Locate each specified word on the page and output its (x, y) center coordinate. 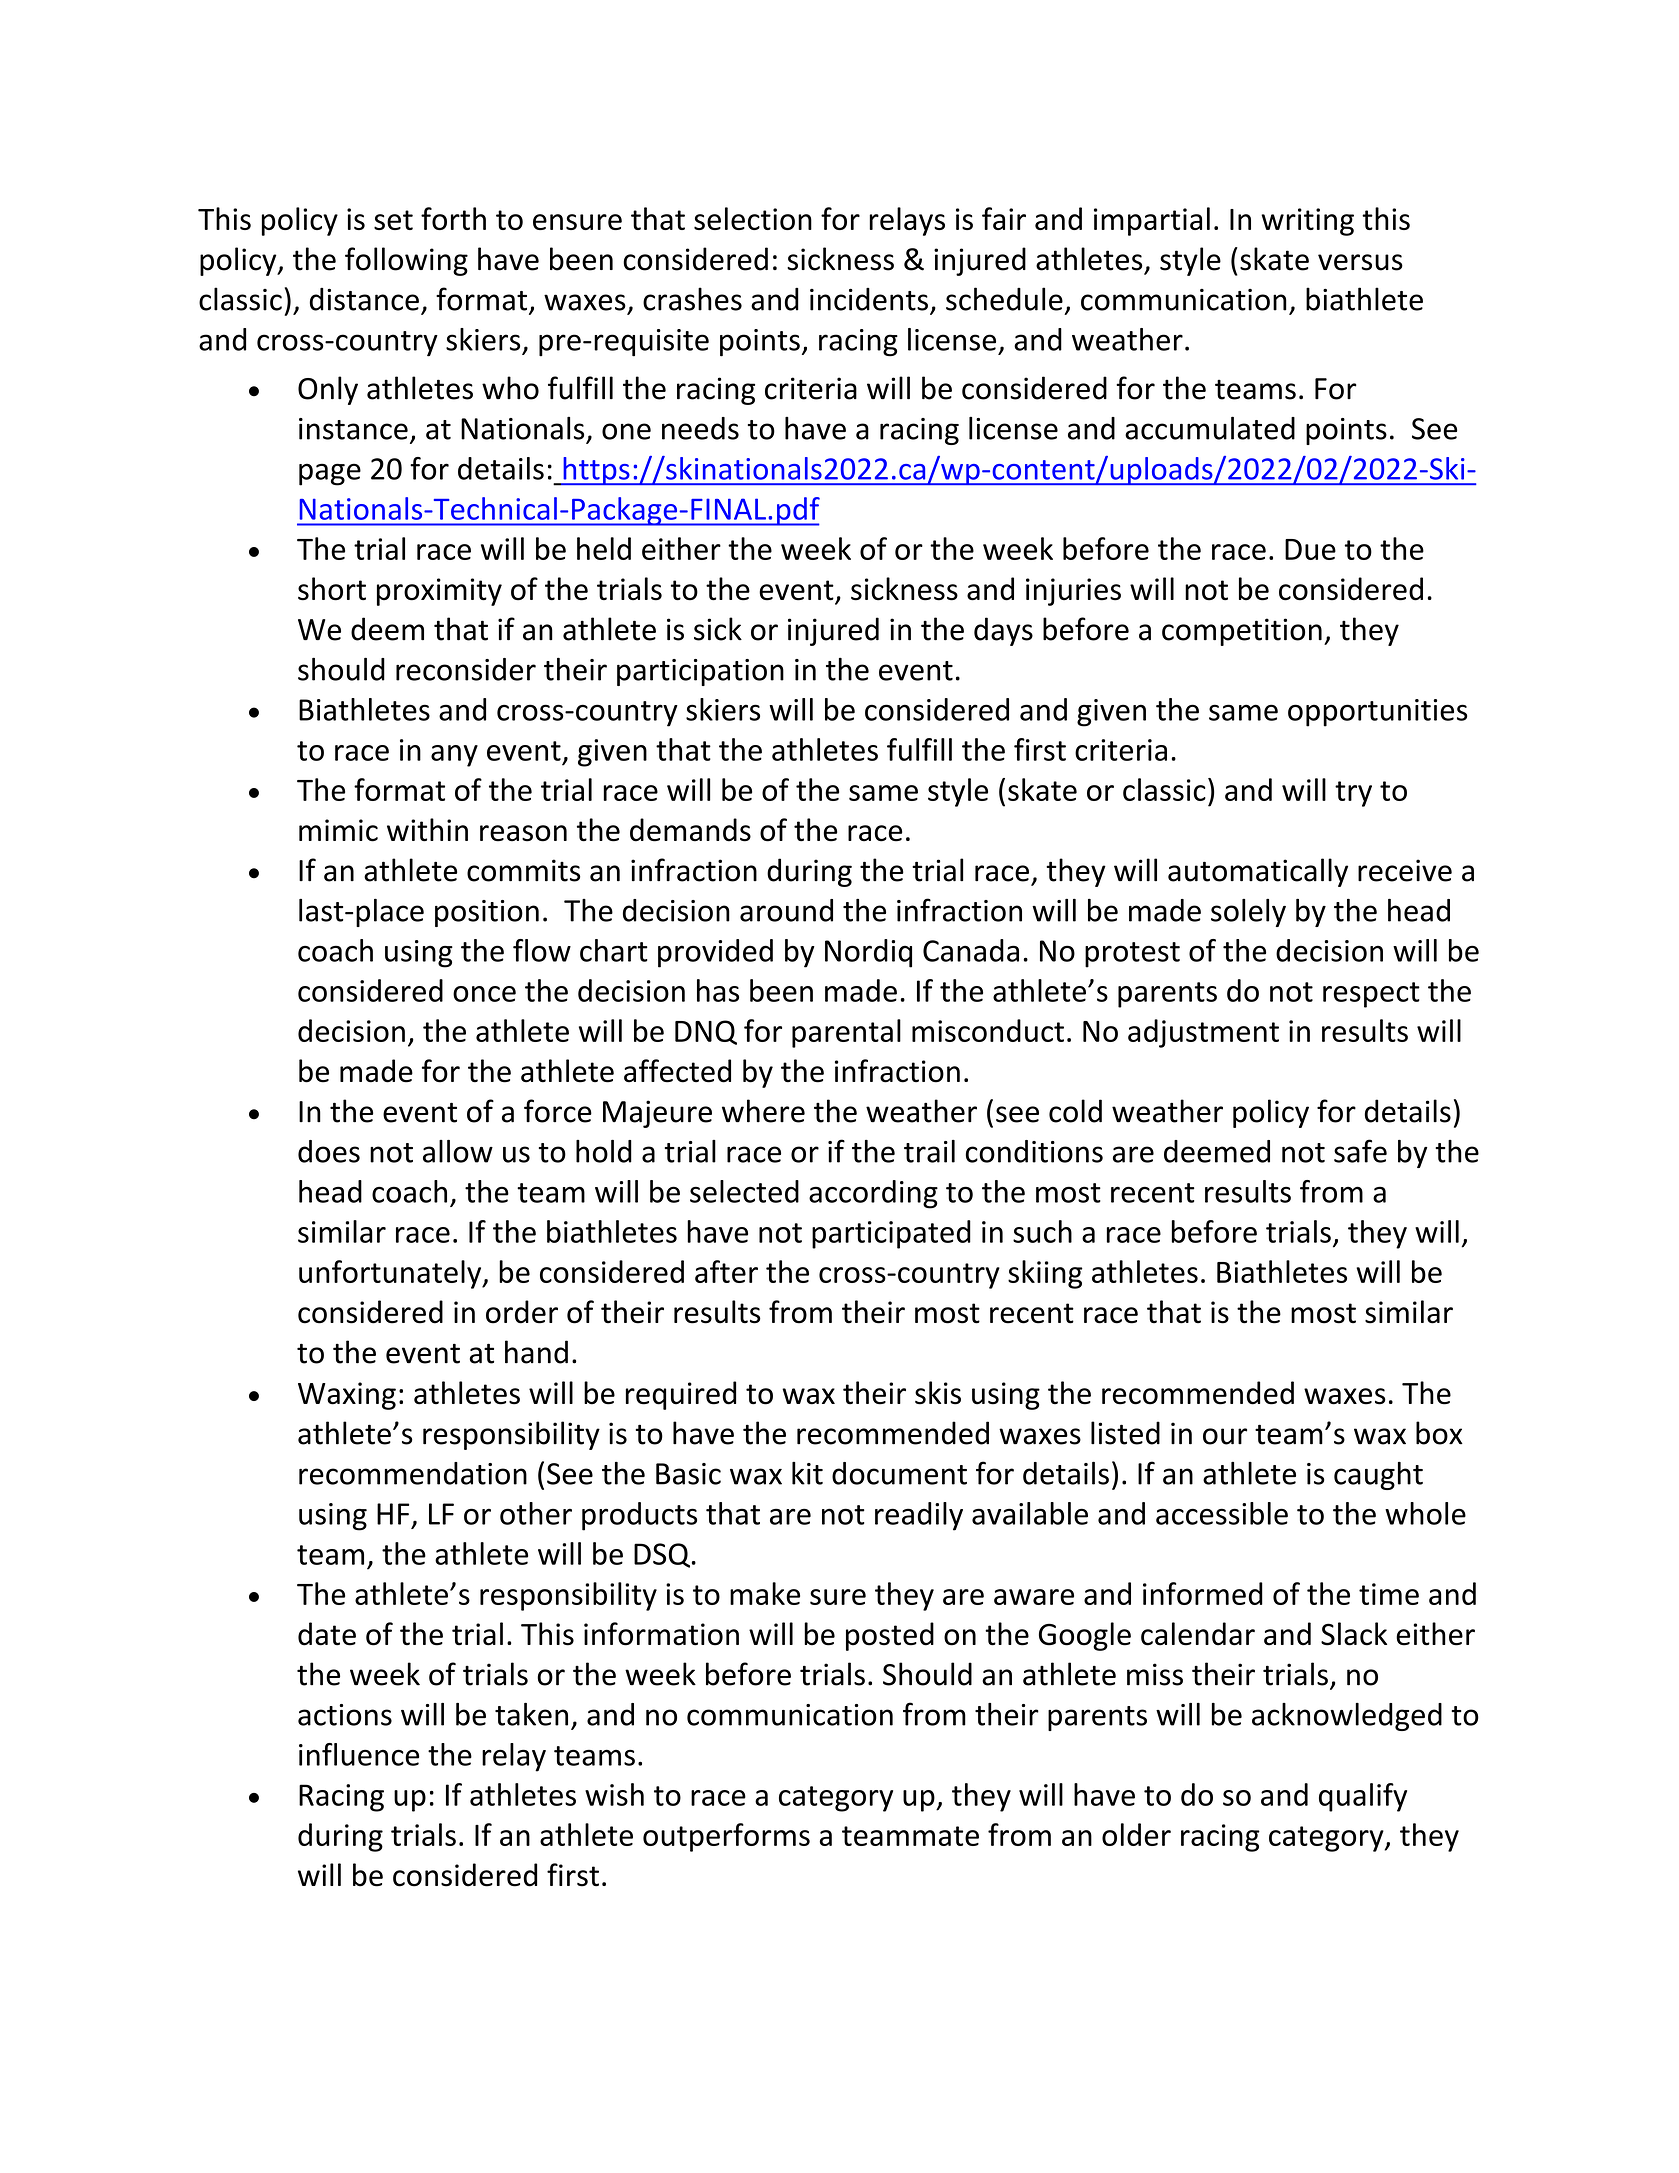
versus (1360, 262)
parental (846, 1033)
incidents (869, 299)
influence (359, 1754)
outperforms (726, 1837)
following (406, 261)
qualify (1363, 1797)
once (484, 994)
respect (1371, 995)
